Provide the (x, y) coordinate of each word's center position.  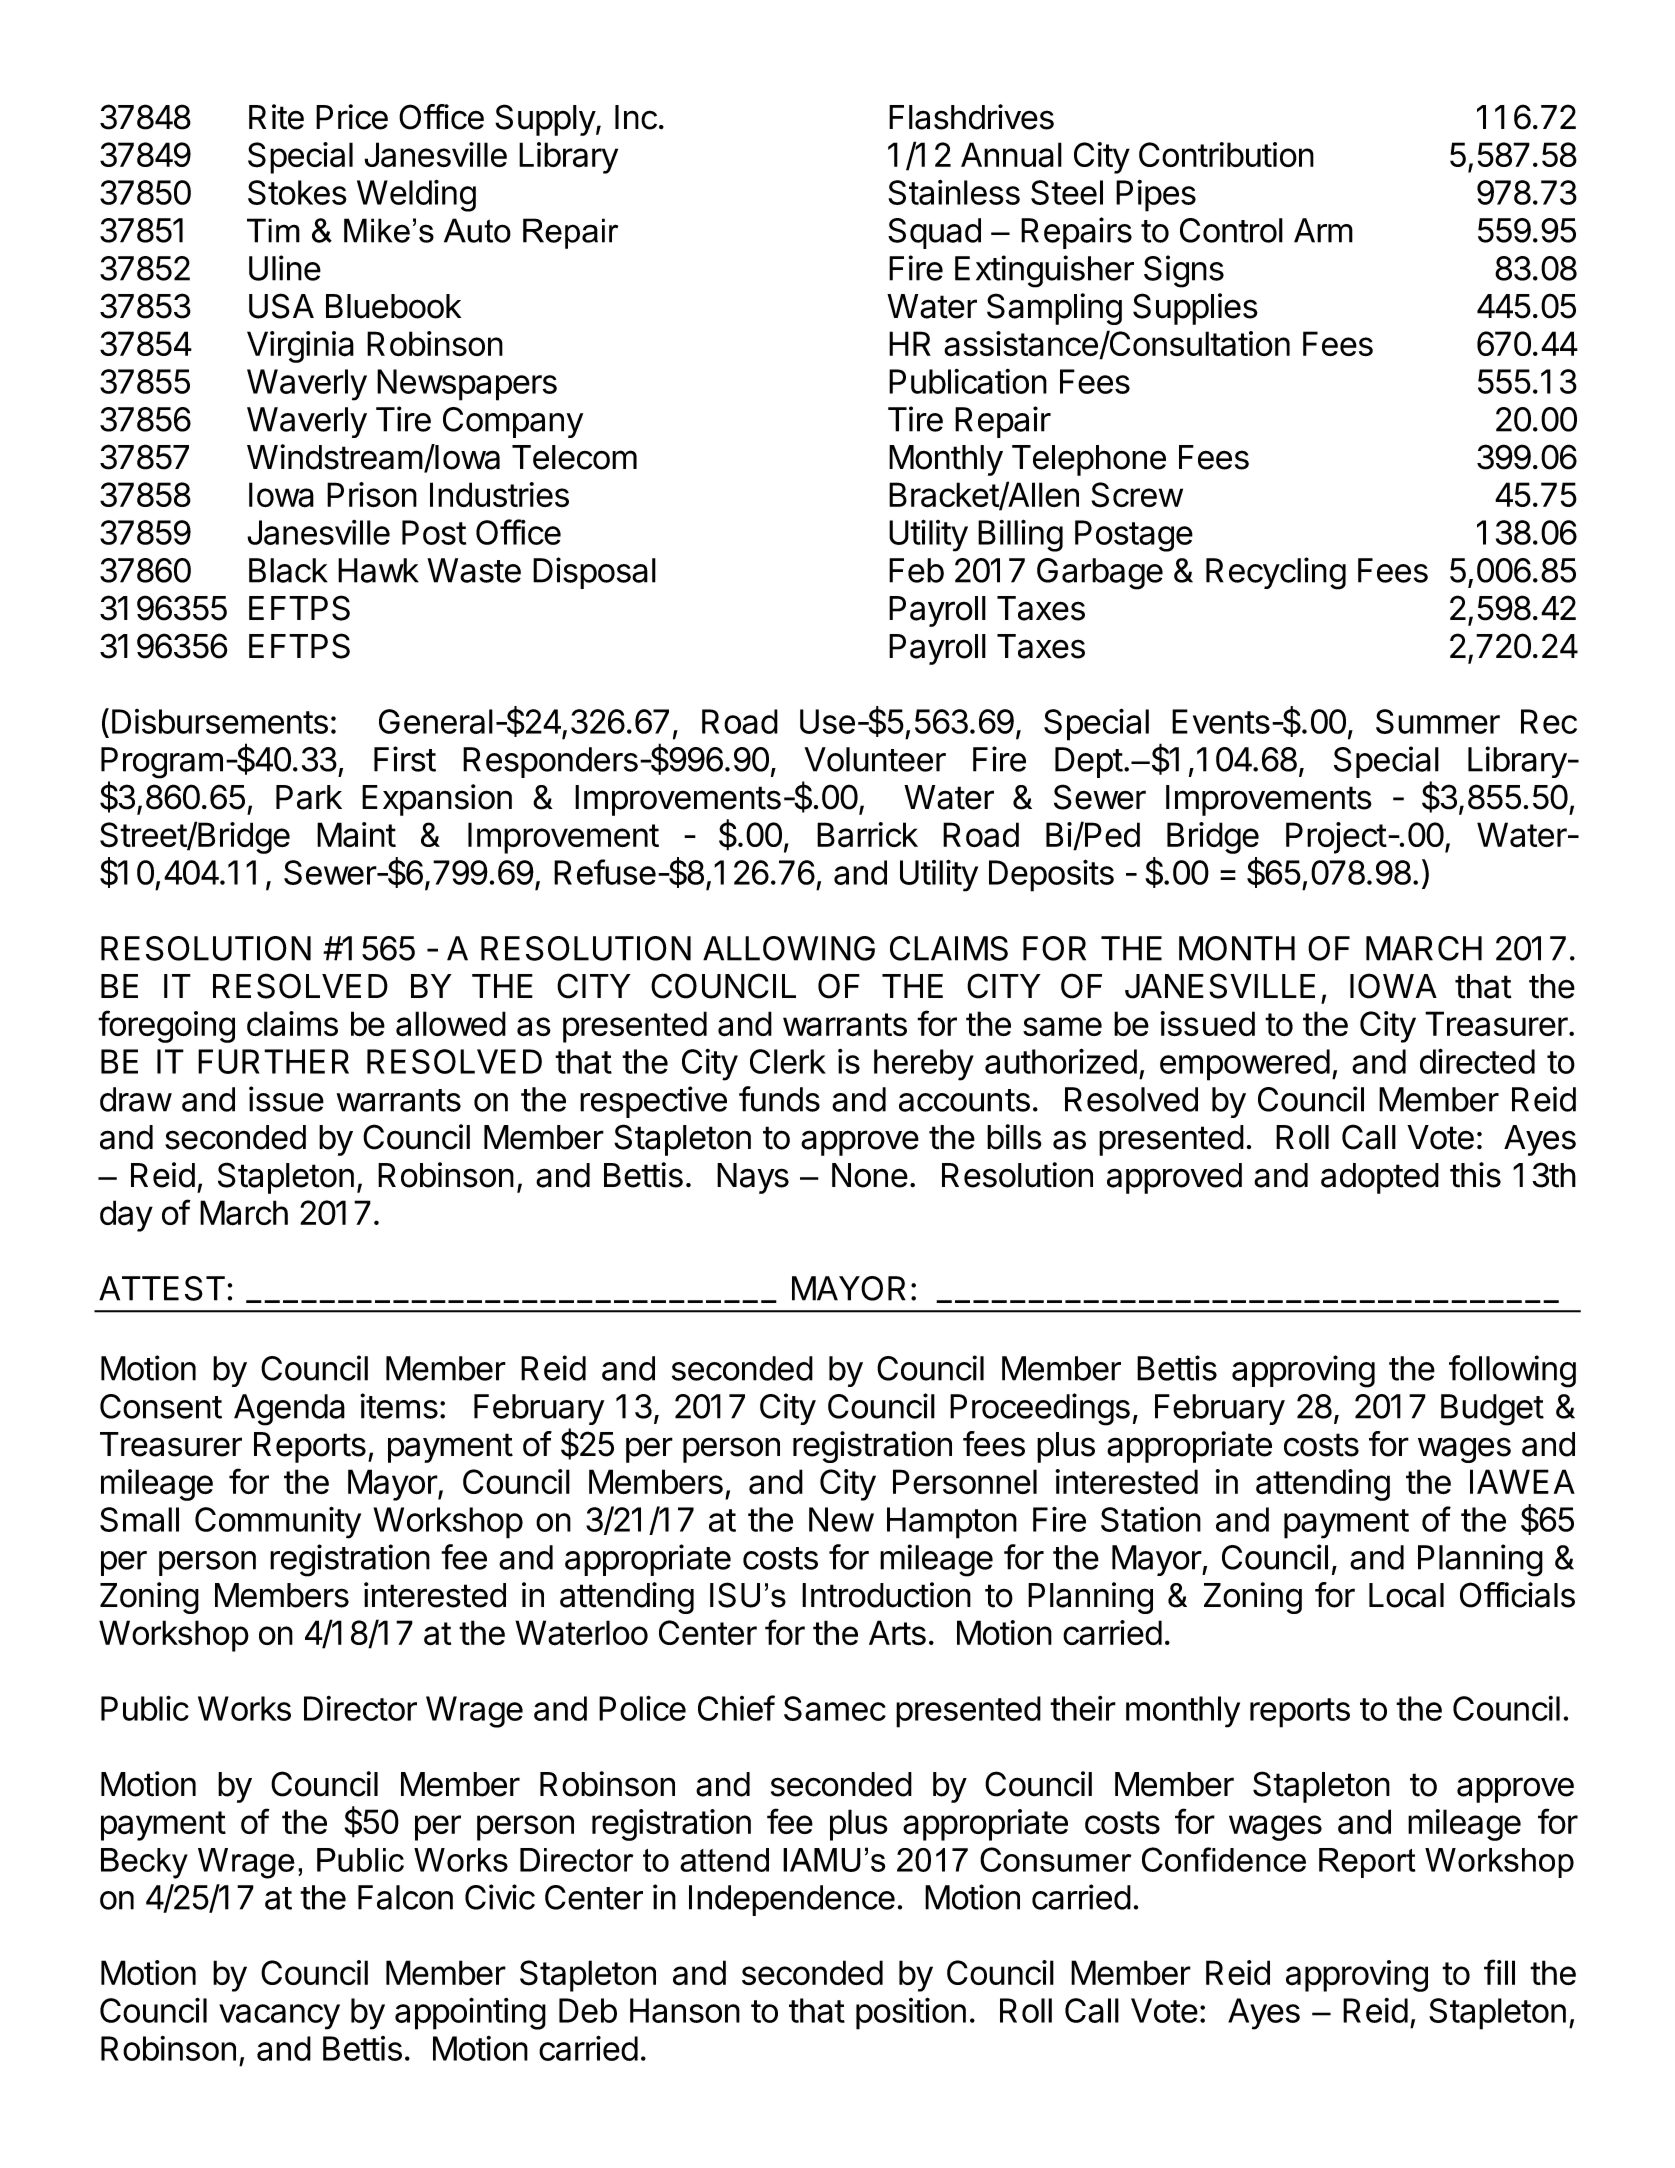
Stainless (954, 192)
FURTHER (273, 1061)
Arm (1323, 230)
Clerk (788, 1061)
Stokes (297, 192)
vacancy (279, 2017)
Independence (792, 1900)
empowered (1245, 1065)
